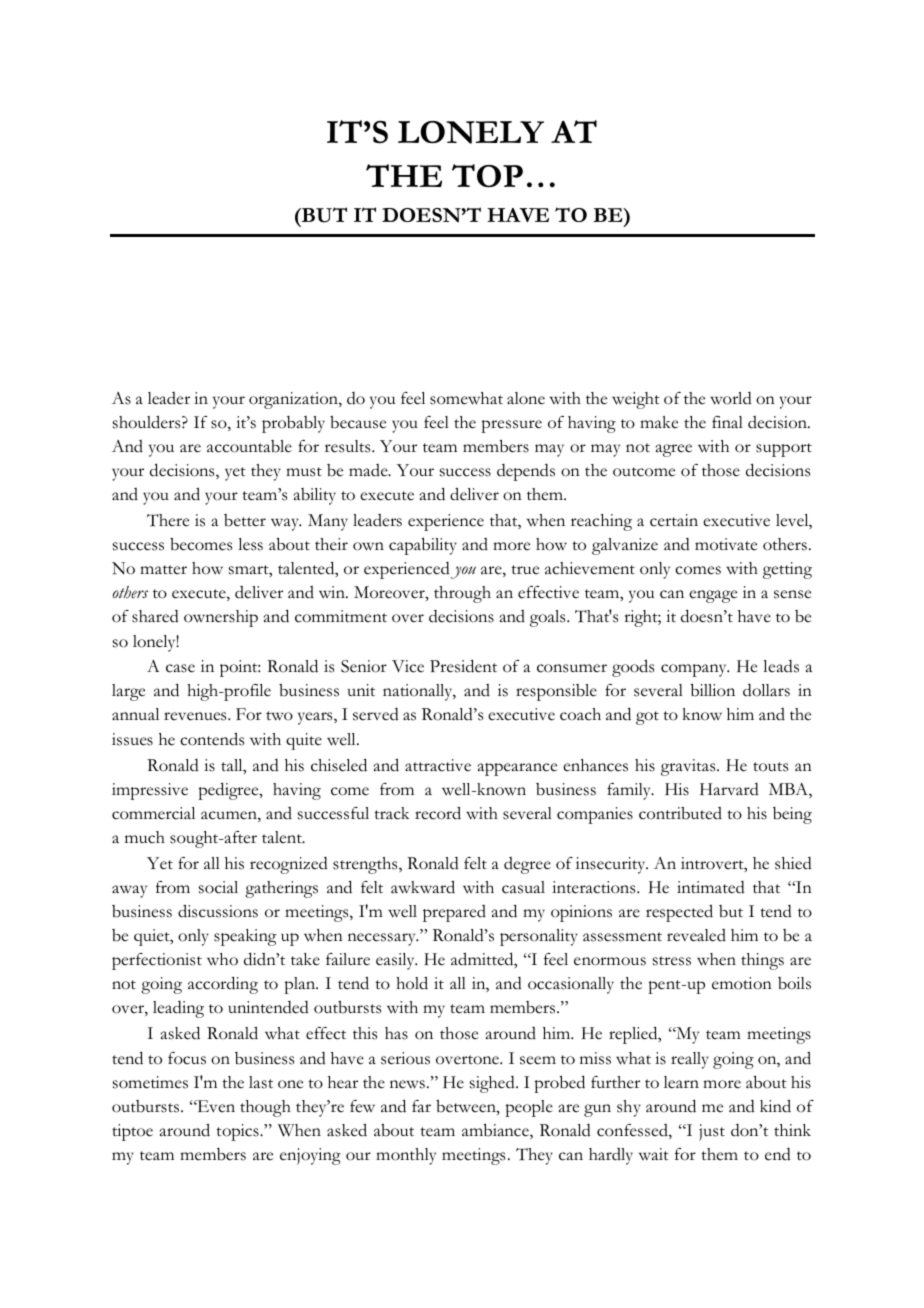 The height and width of the screenshot is (1308, 924). Describe the element at coordinates (249, 446) in the screenshot. I see `accountable` at that location.
